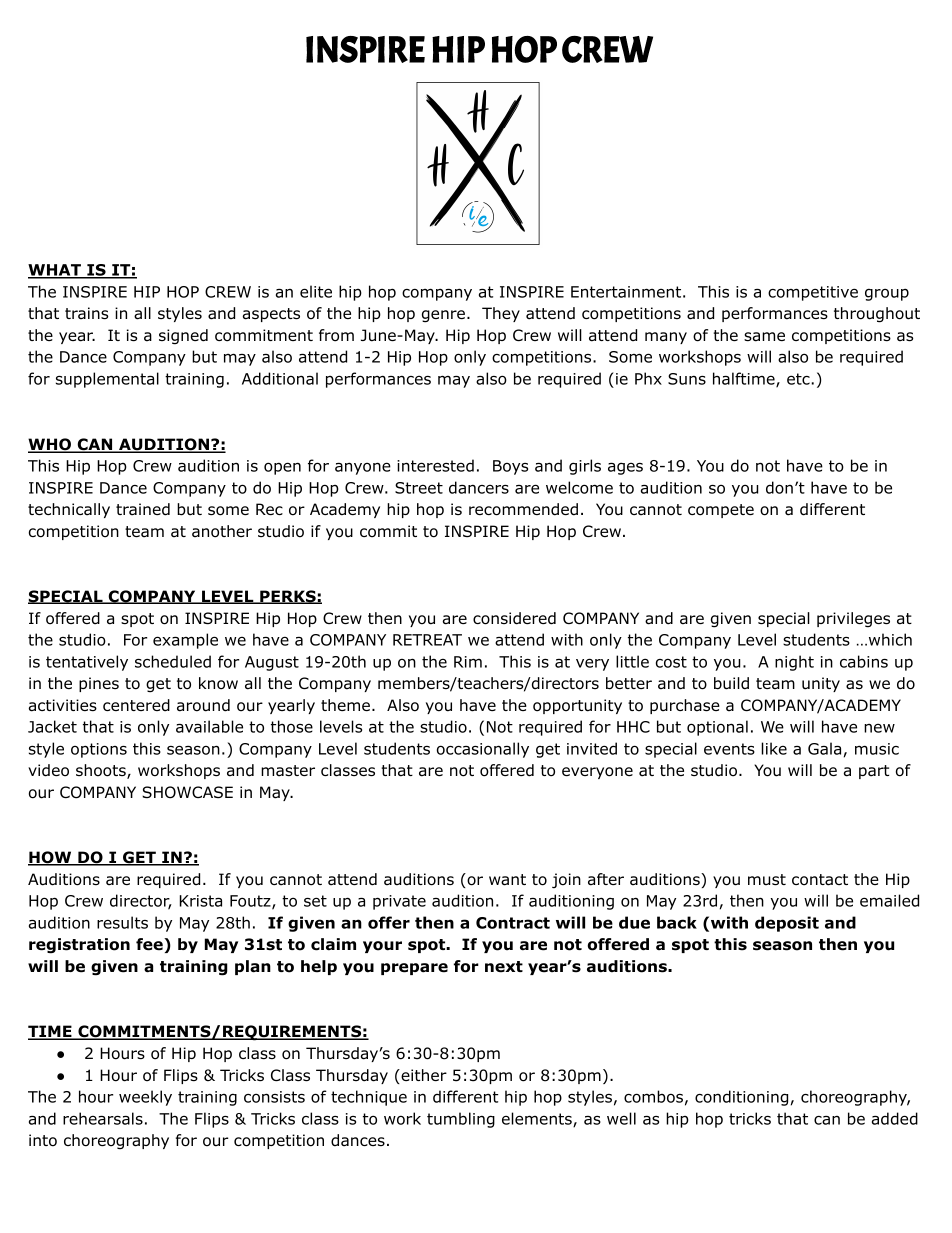  I want to click on tumbling, so click(461, 1120).
